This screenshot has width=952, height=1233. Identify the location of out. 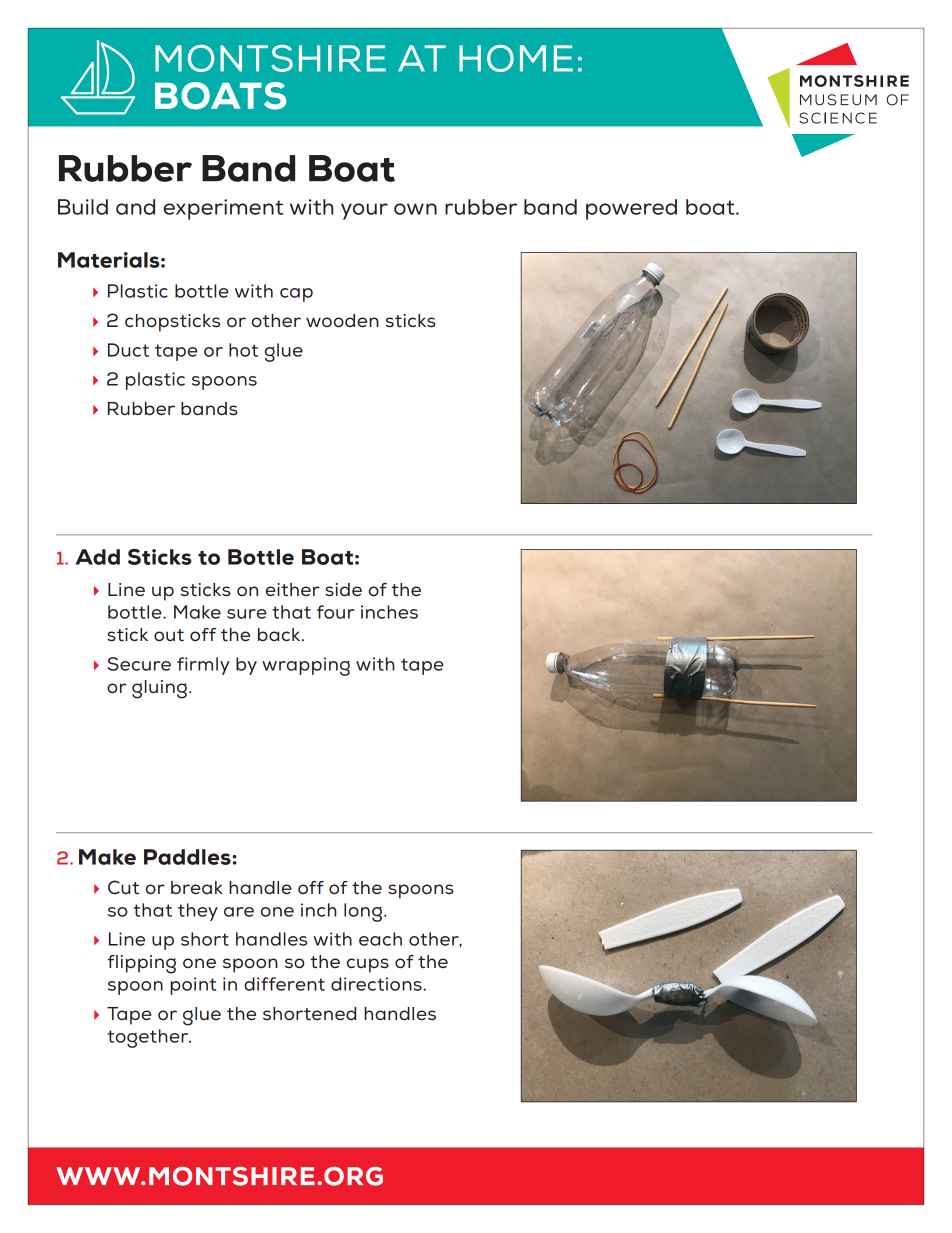
(169, 635).
